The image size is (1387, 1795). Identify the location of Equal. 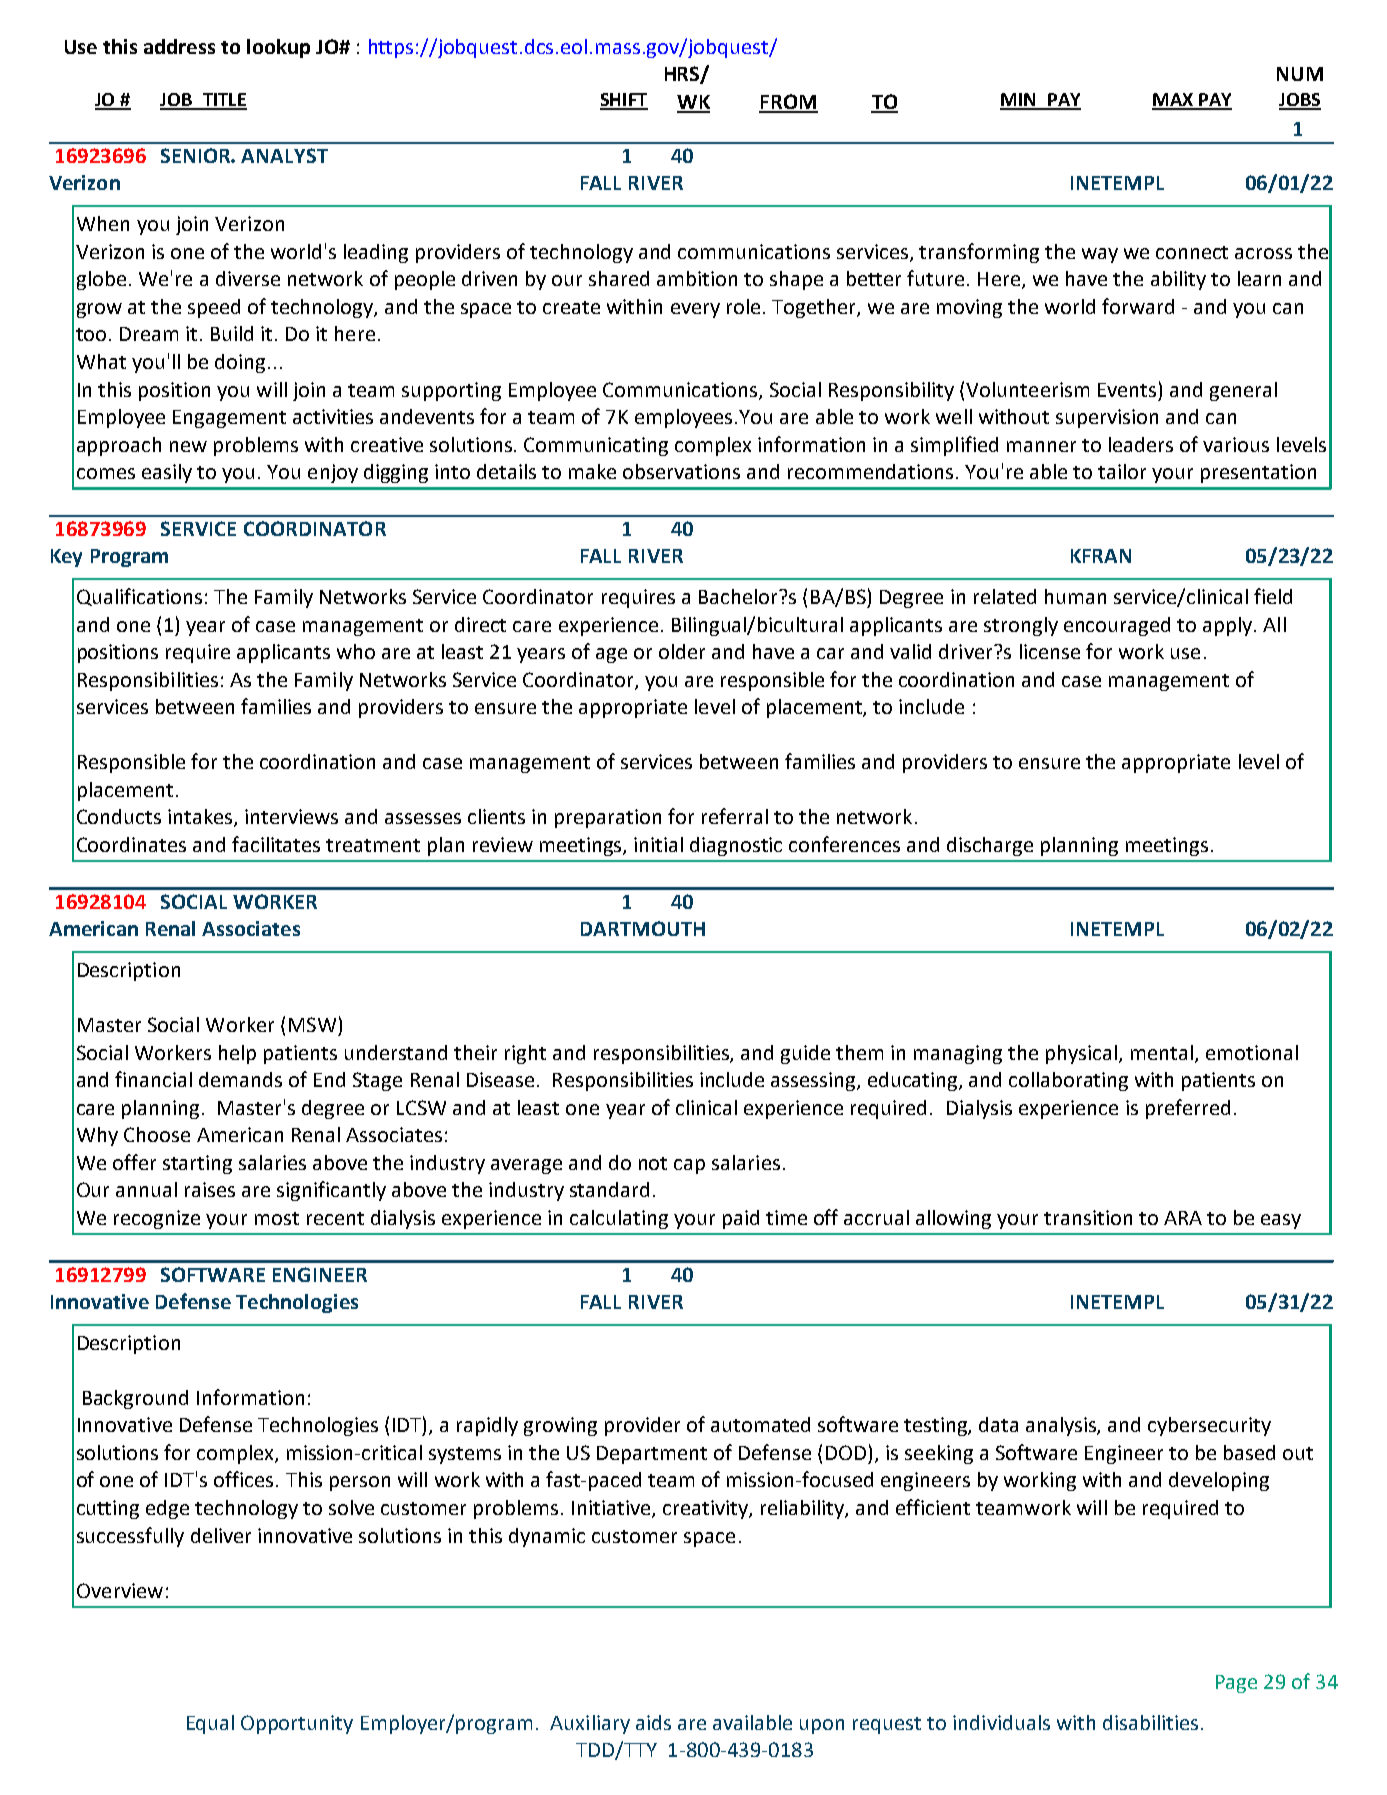
(210, 1724).
